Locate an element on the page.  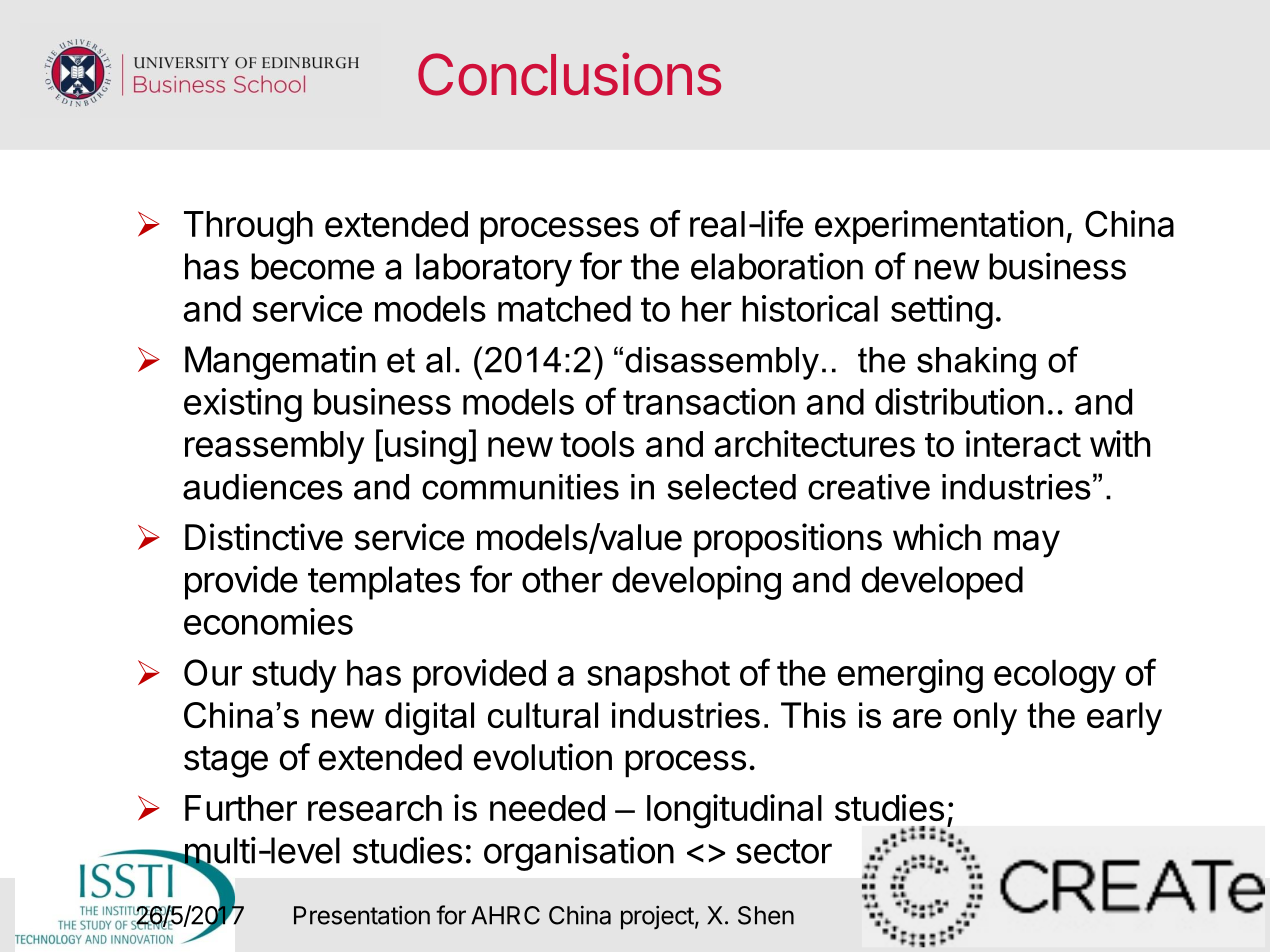
shaking is located at coordinates (976, 363).
